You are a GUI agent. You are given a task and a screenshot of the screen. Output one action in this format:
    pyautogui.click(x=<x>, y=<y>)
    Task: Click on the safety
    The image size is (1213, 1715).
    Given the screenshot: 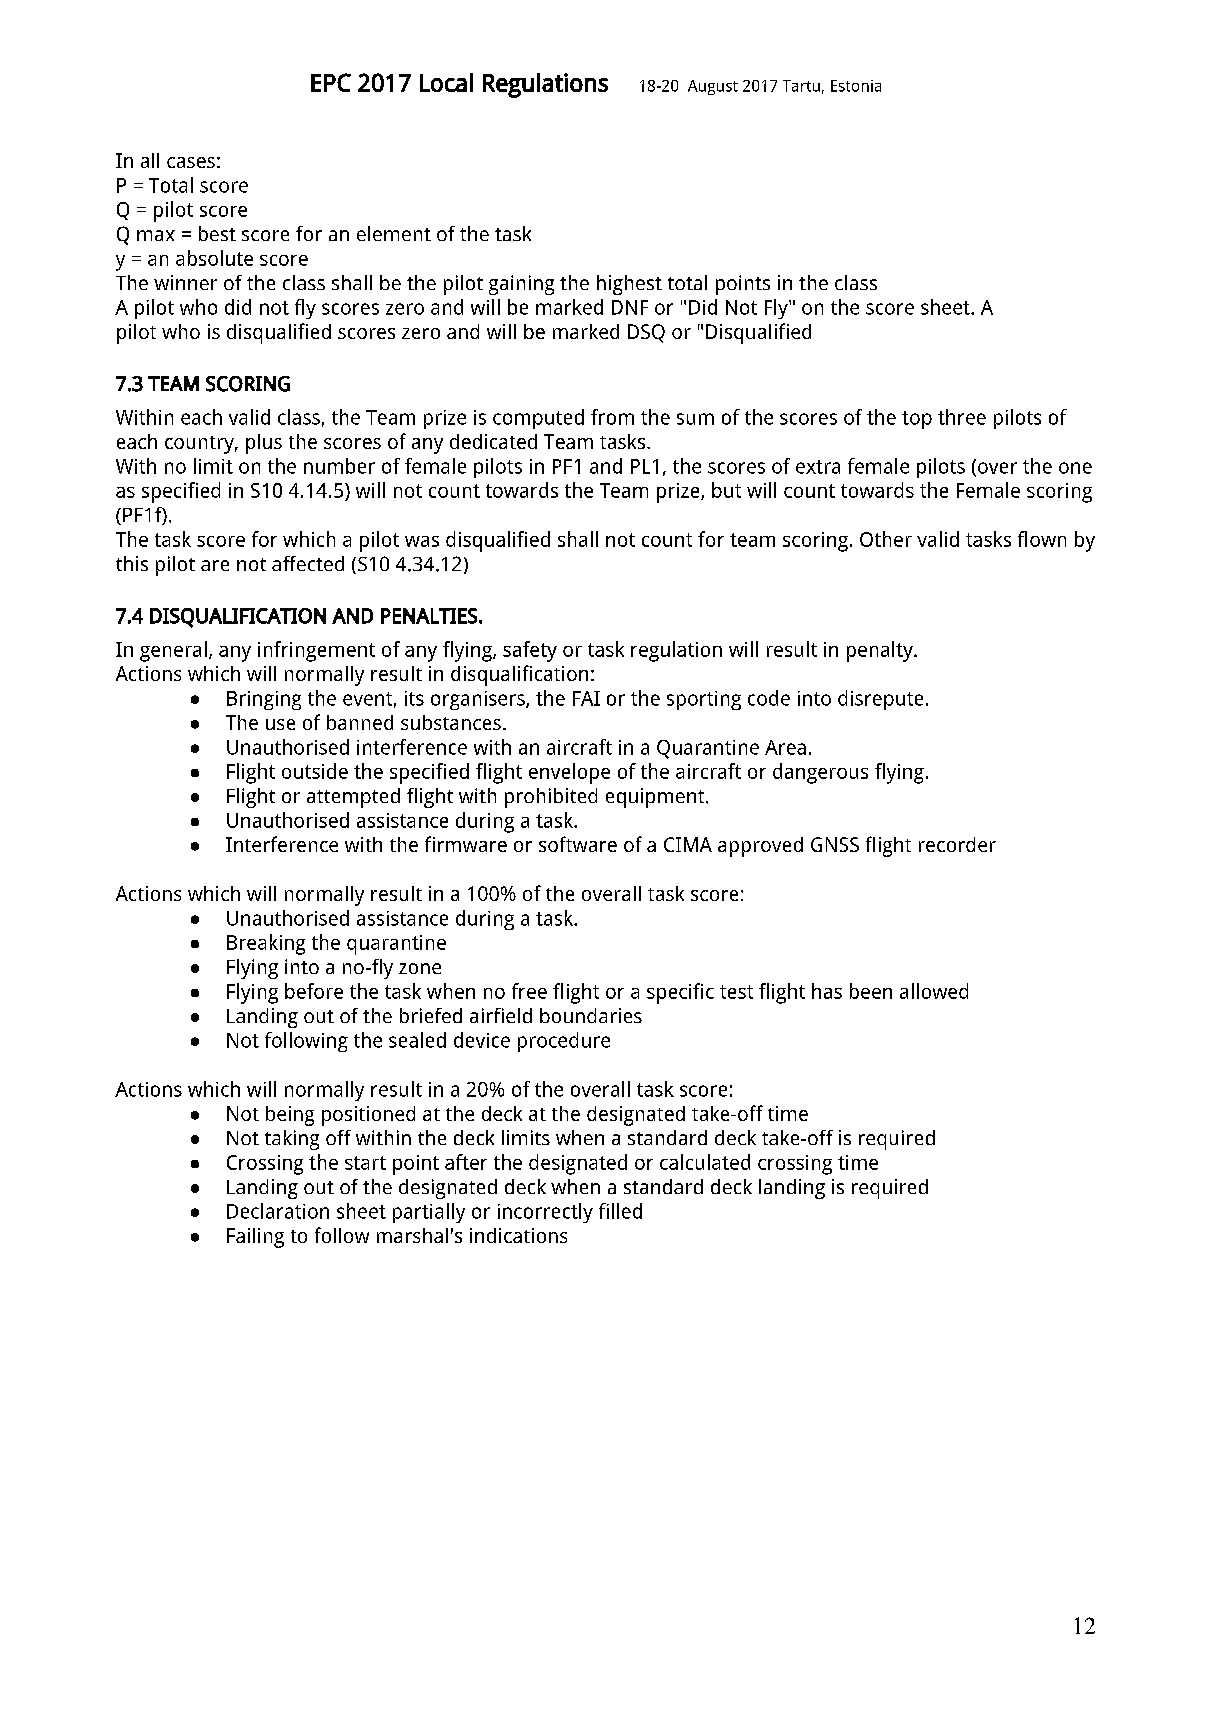 What is the action you would take?
    pyautogui.click(x=530, y=651)
